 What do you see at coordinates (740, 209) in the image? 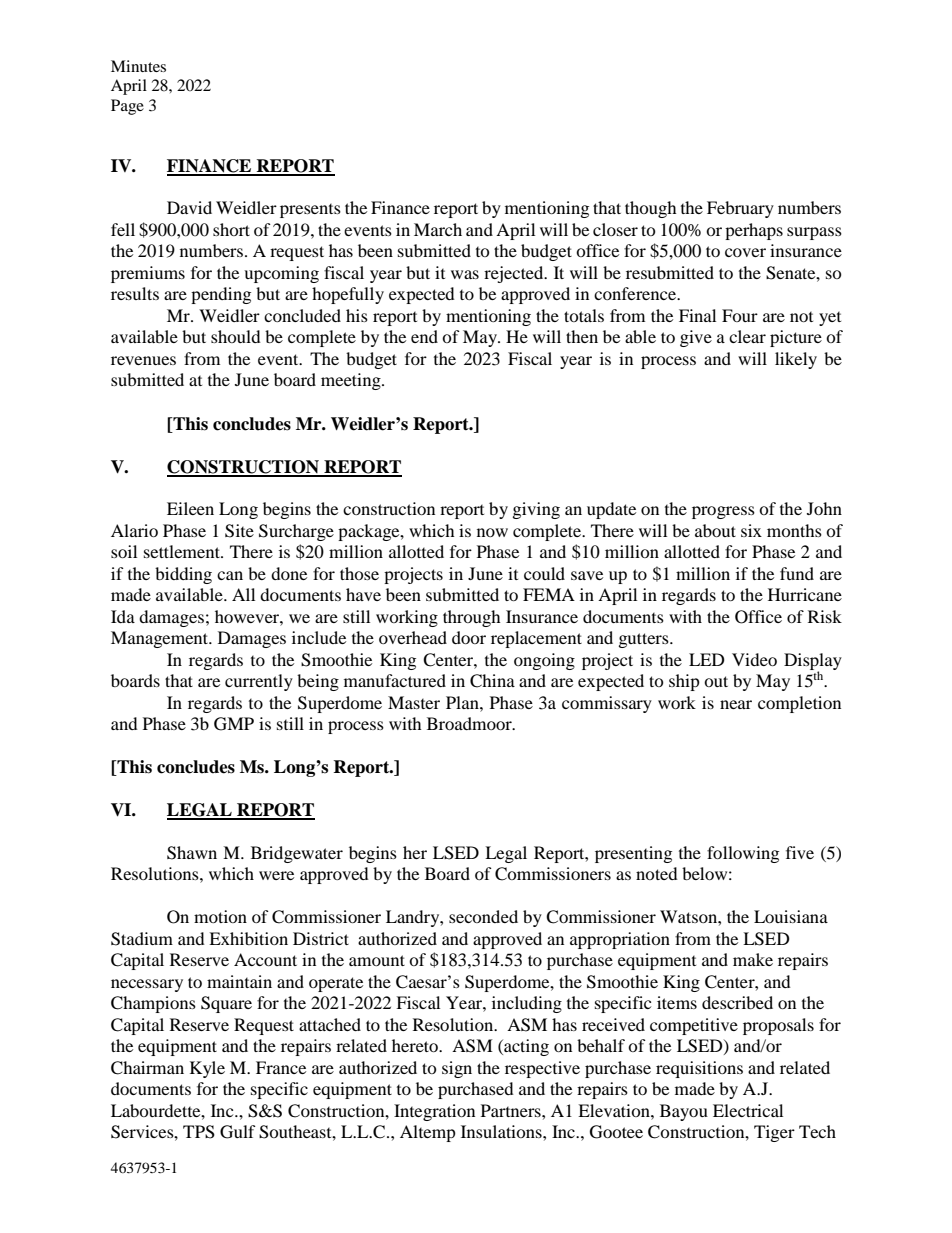
I see `February` at bounding box center [740, 209].
